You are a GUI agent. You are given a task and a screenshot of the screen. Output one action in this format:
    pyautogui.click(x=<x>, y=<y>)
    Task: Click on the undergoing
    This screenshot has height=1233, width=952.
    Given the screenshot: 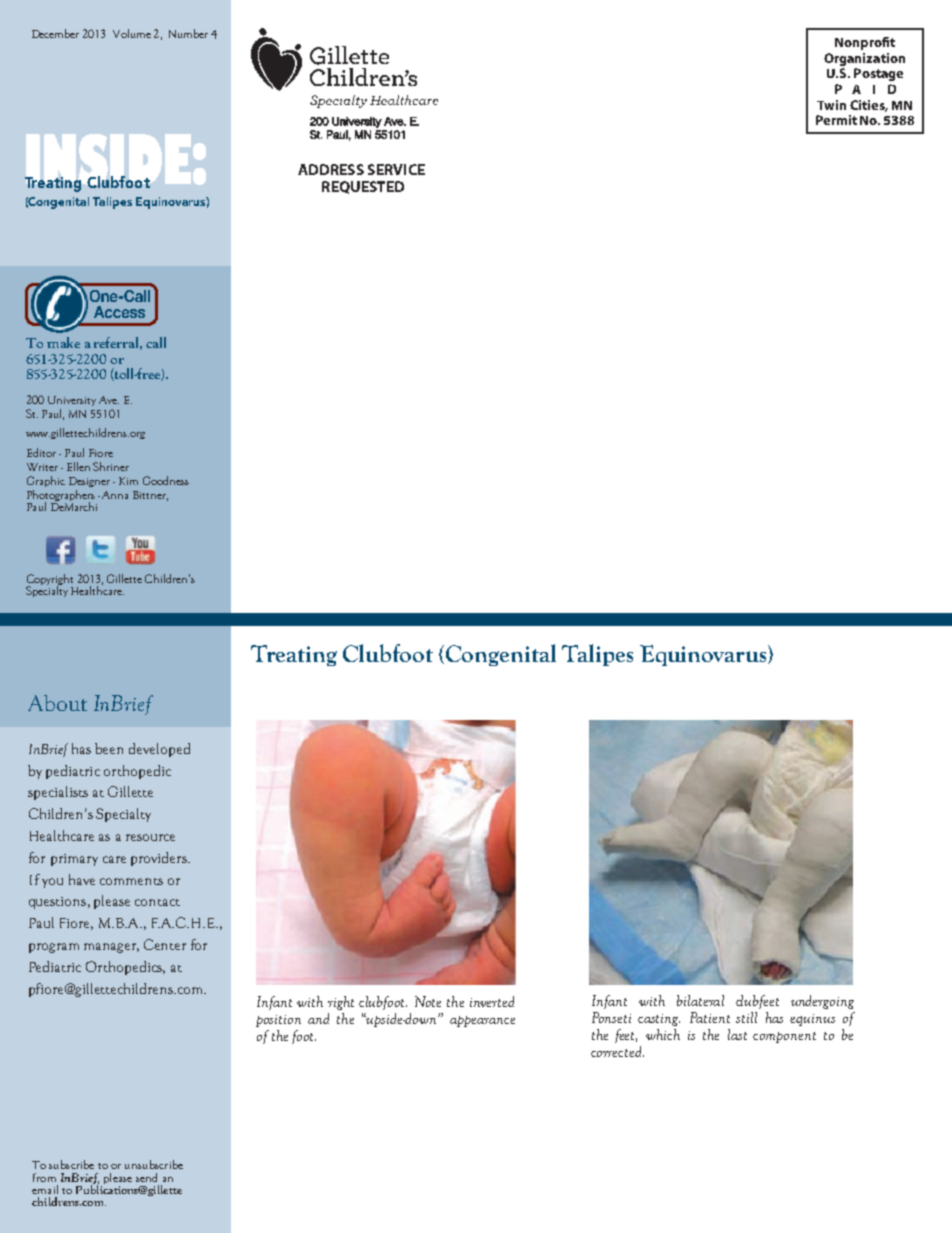 What is the action you would take?
    pyautogui.click(x=822, y=1002)
